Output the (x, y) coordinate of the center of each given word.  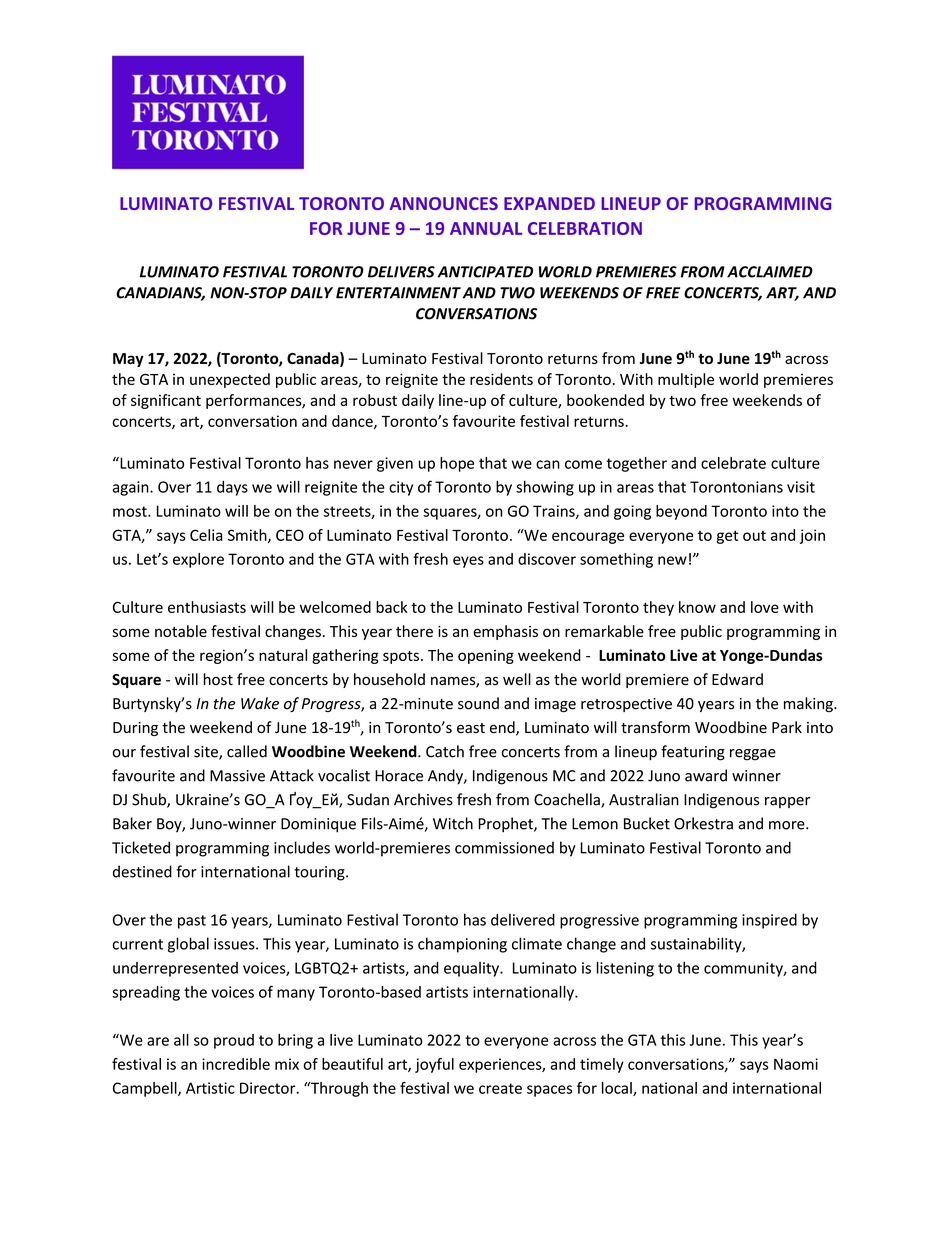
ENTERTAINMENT (398, 293)
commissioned (504, 847)
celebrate (733, 463)
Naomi (796, 1064)
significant (166, 401)
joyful (434, 1065)
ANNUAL (486, 228)
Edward (737, 679)
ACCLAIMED (770, 272)
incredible (236, 1064)
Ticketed (141, 847)
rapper (787, 802)
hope (457, 464)
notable (181, 631)
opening (486, 657)
